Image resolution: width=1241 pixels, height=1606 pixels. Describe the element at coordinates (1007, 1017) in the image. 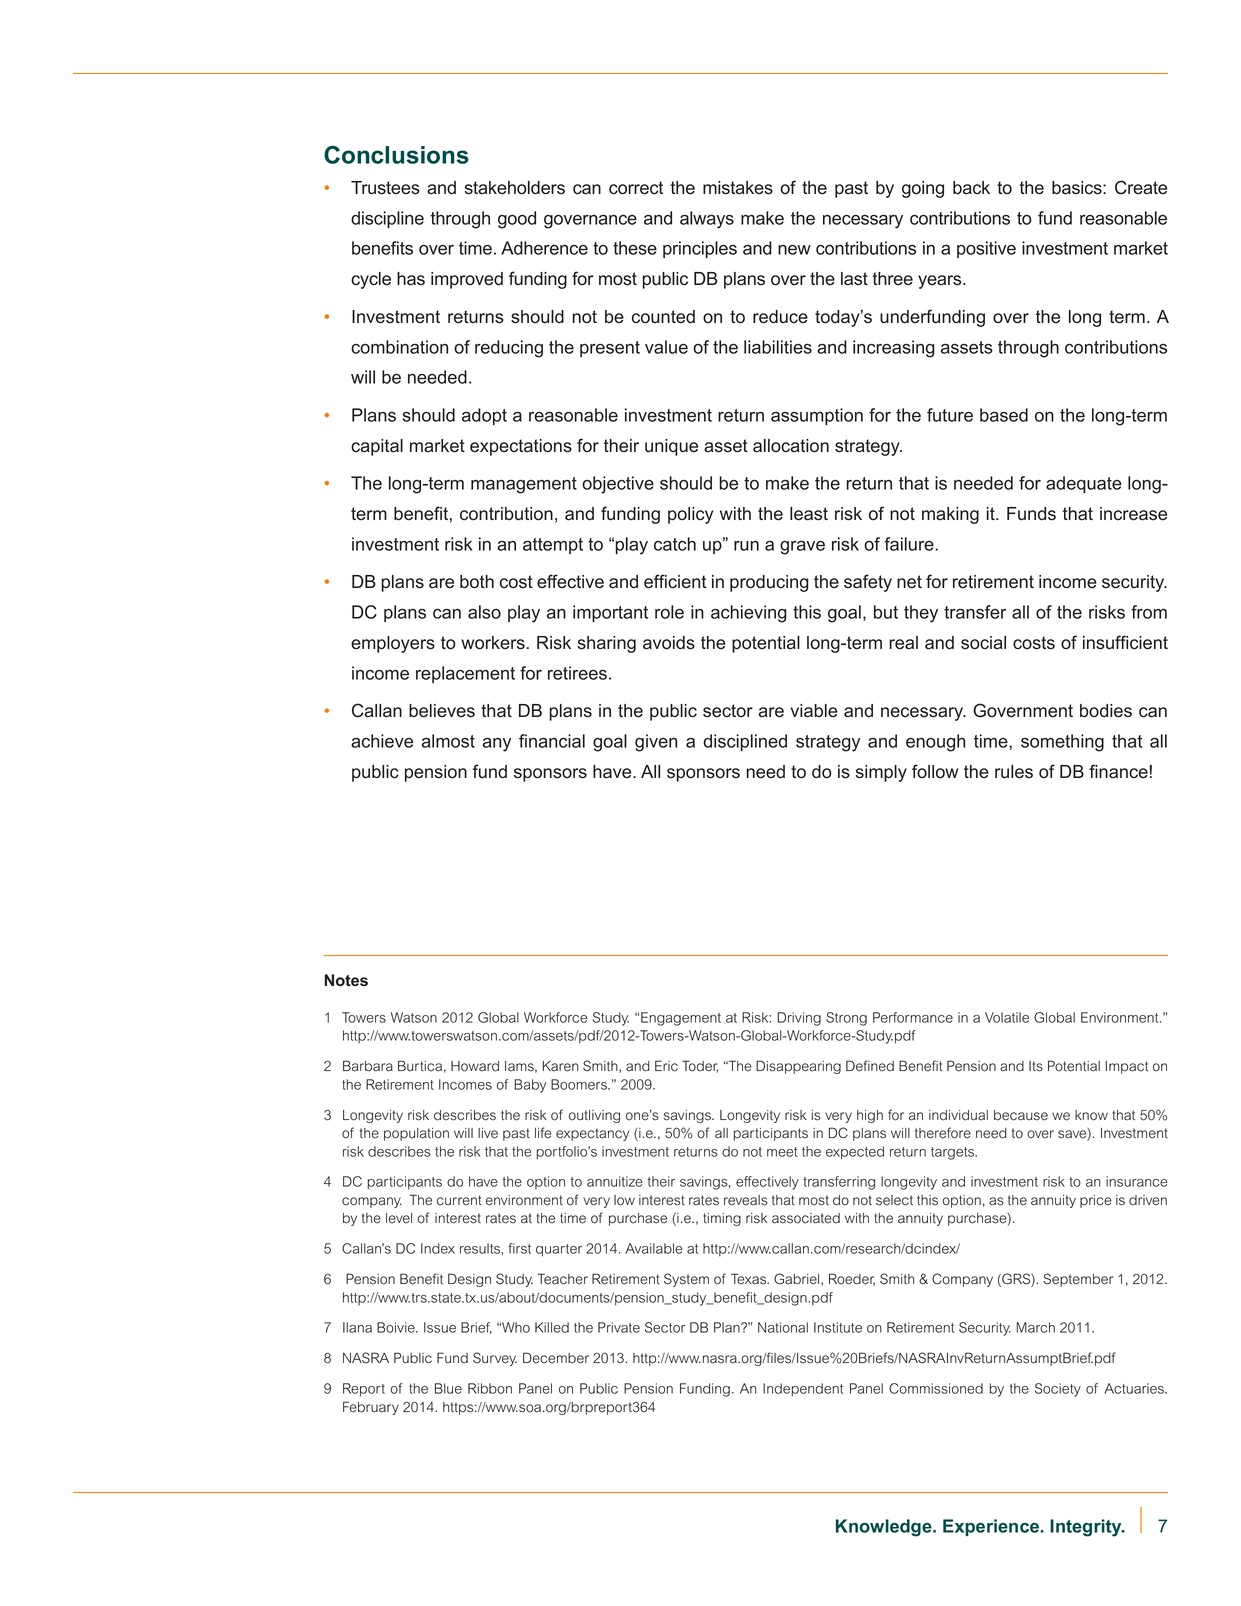

I see `Volatile` at that location.
